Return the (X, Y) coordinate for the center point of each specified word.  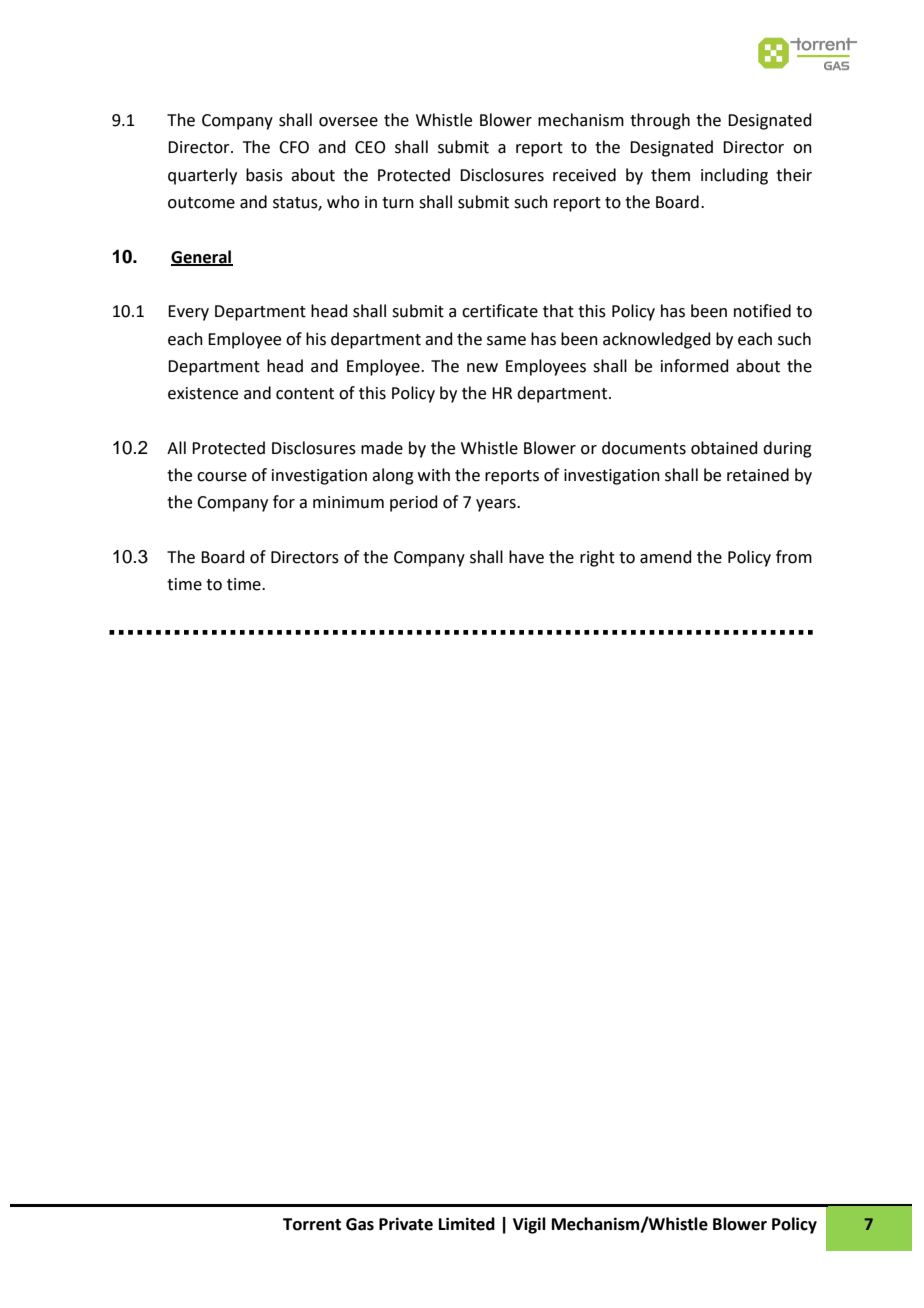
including (734, 176)
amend (666, 557)
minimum (348, 502)
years (497, 505)
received (584, 175)
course (222, 477)
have (526, 557)
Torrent (312, 1224)
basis (264, 175)
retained (758, 475)
